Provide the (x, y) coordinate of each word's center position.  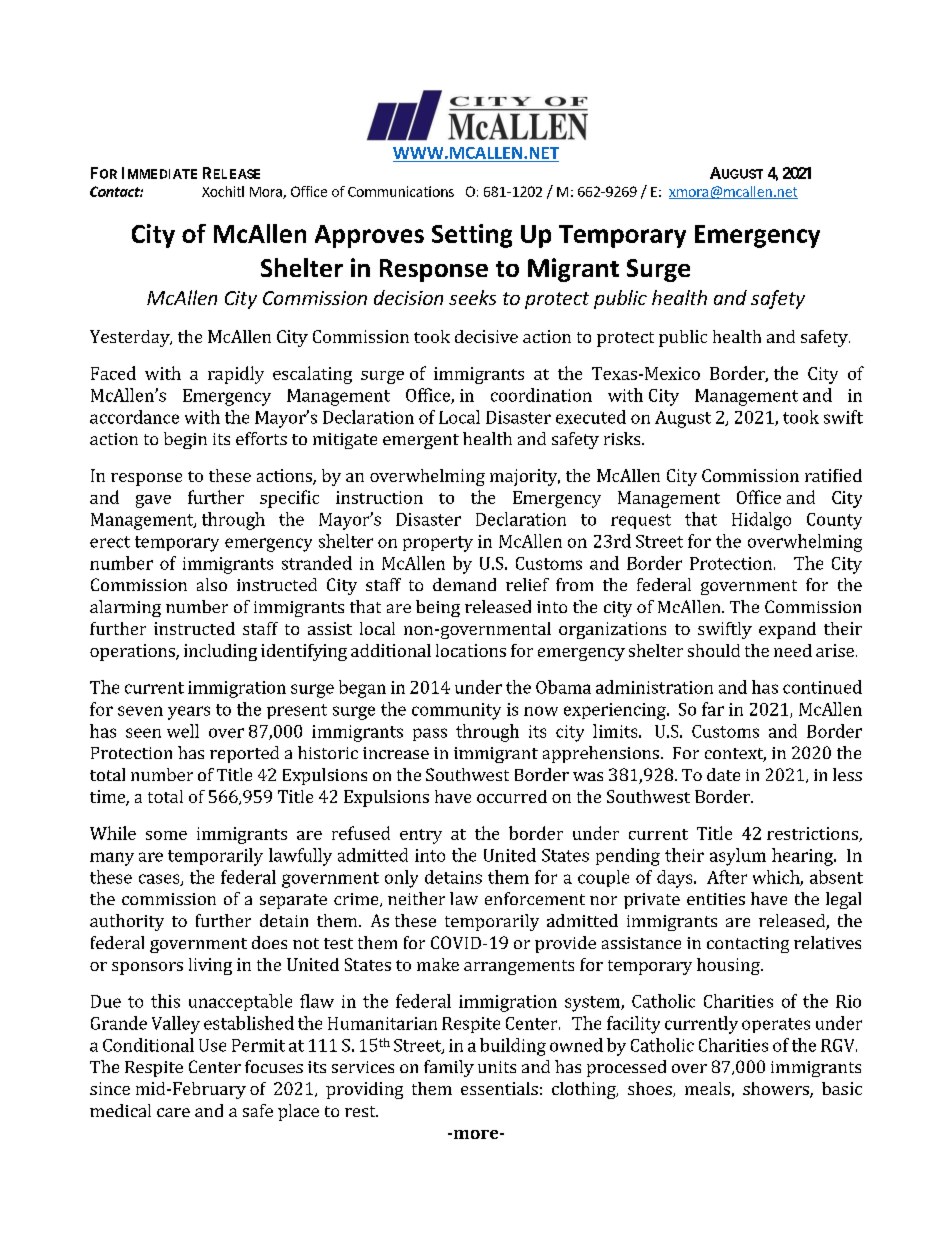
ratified (833, 475)
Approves (369, 236)
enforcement (535, 898)
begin (185, 440)
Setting (472, 236)
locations (471, 650)
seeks (472, 297)
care (173, 1112)
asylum (738, 857)
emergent (421, 441)
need (793, 650)
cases (160, 880)
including (220, 652)
